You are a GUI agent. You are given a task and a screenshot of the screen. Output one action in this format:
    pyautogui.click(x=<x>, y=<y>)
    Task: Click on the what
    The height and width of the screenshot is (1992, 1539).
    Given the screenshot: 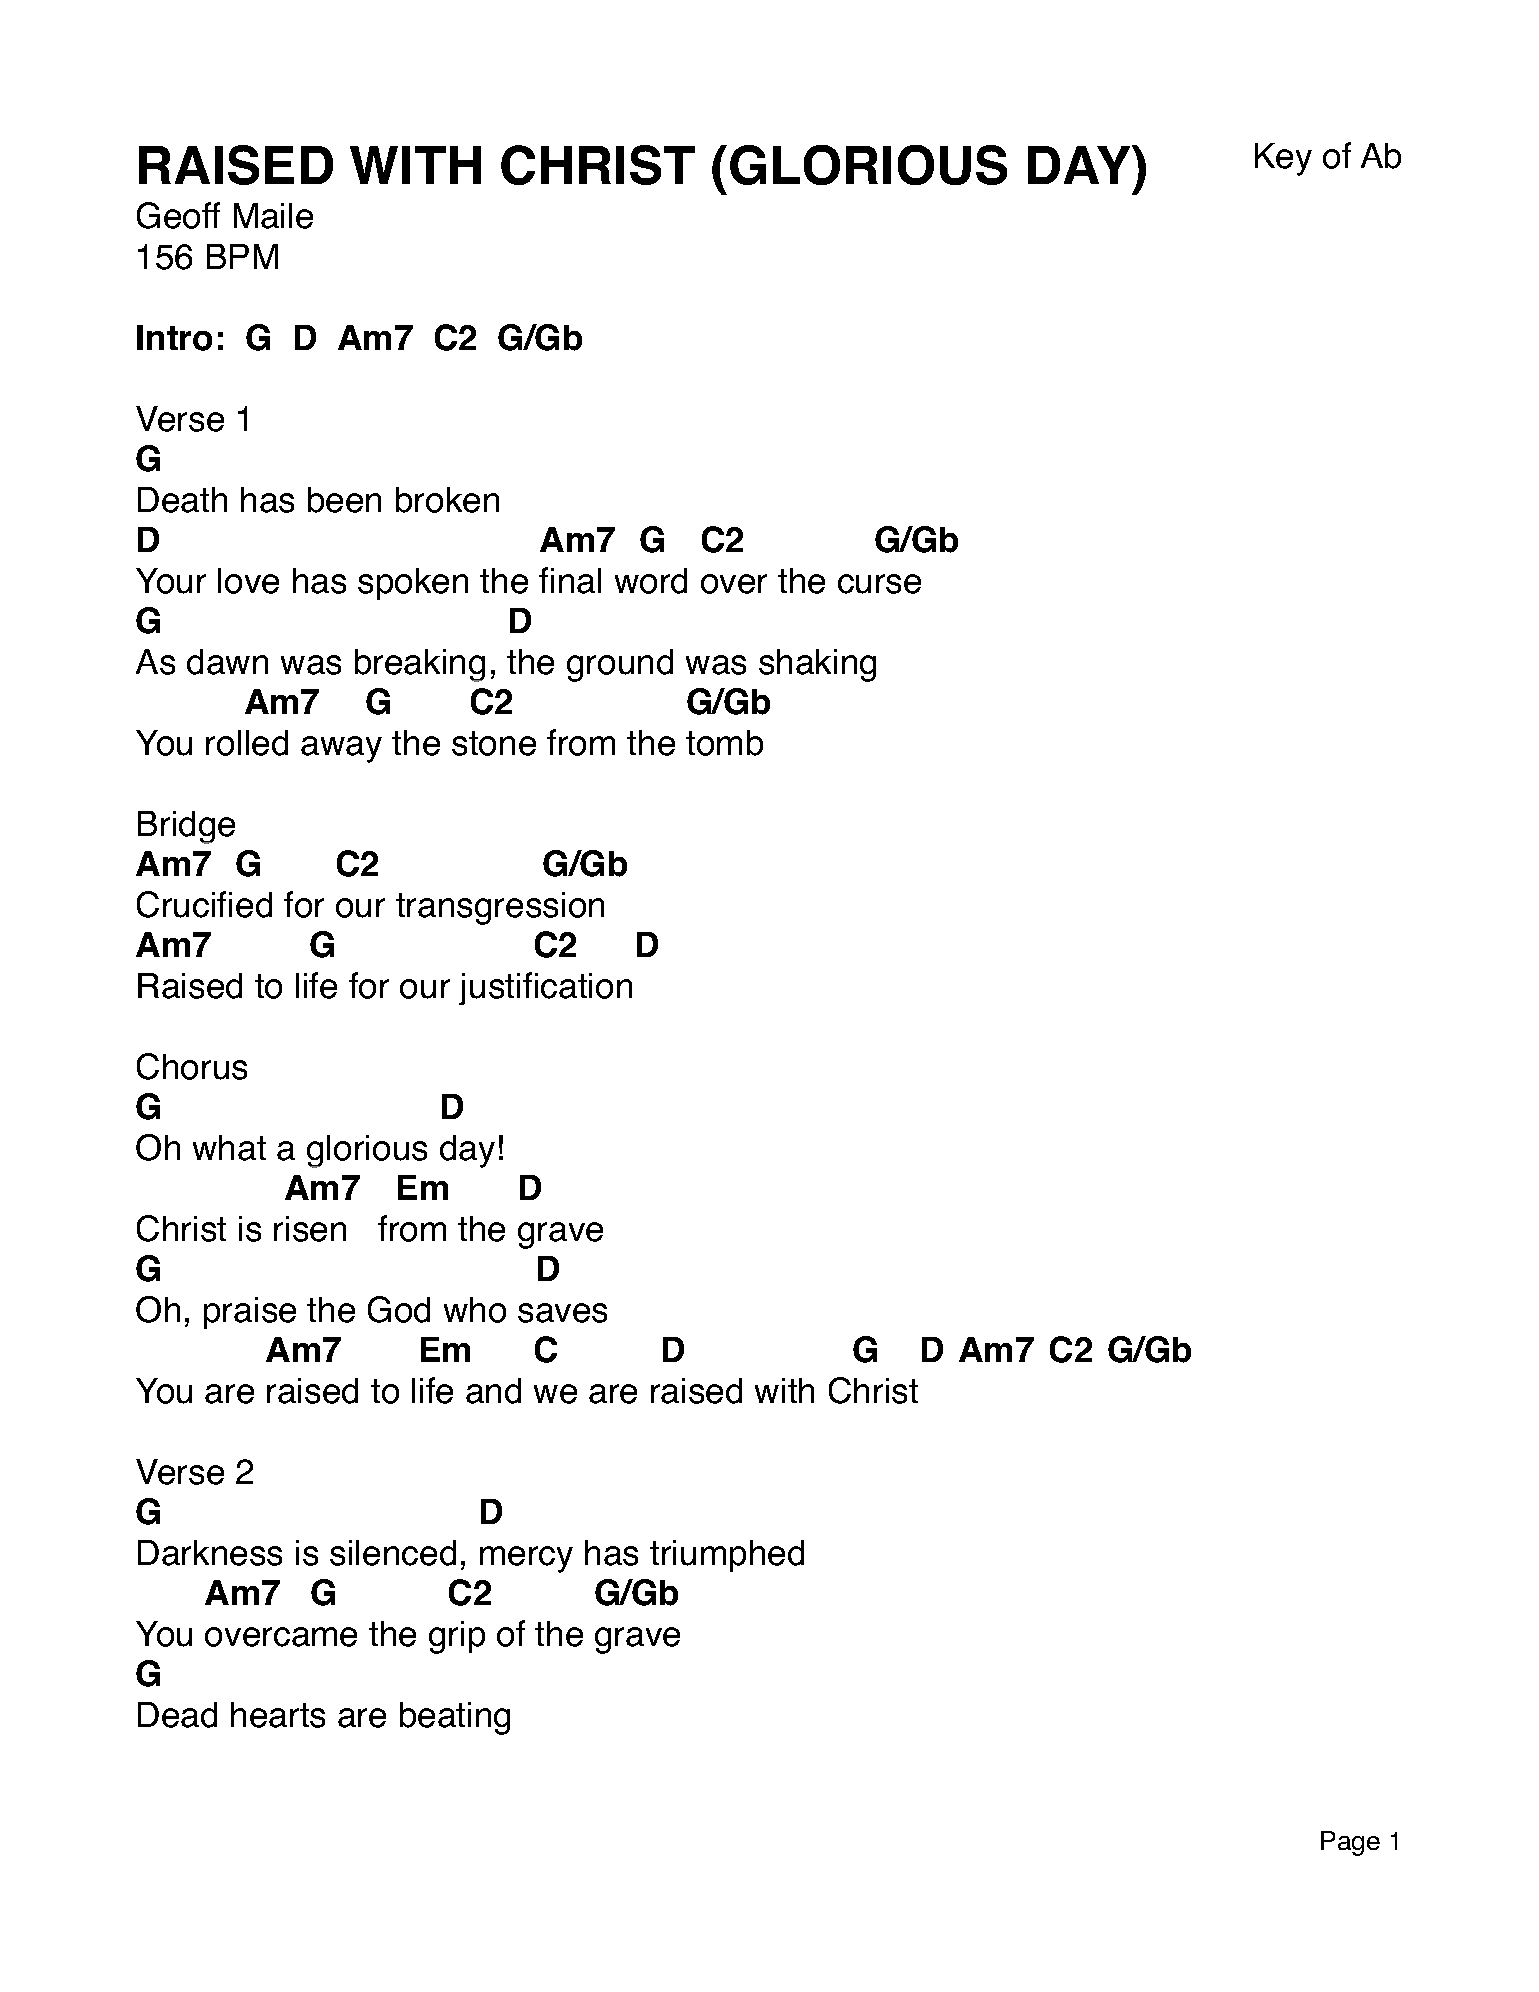 What is the action you would take?
    pyautogui.click(x=229, y=1148)
